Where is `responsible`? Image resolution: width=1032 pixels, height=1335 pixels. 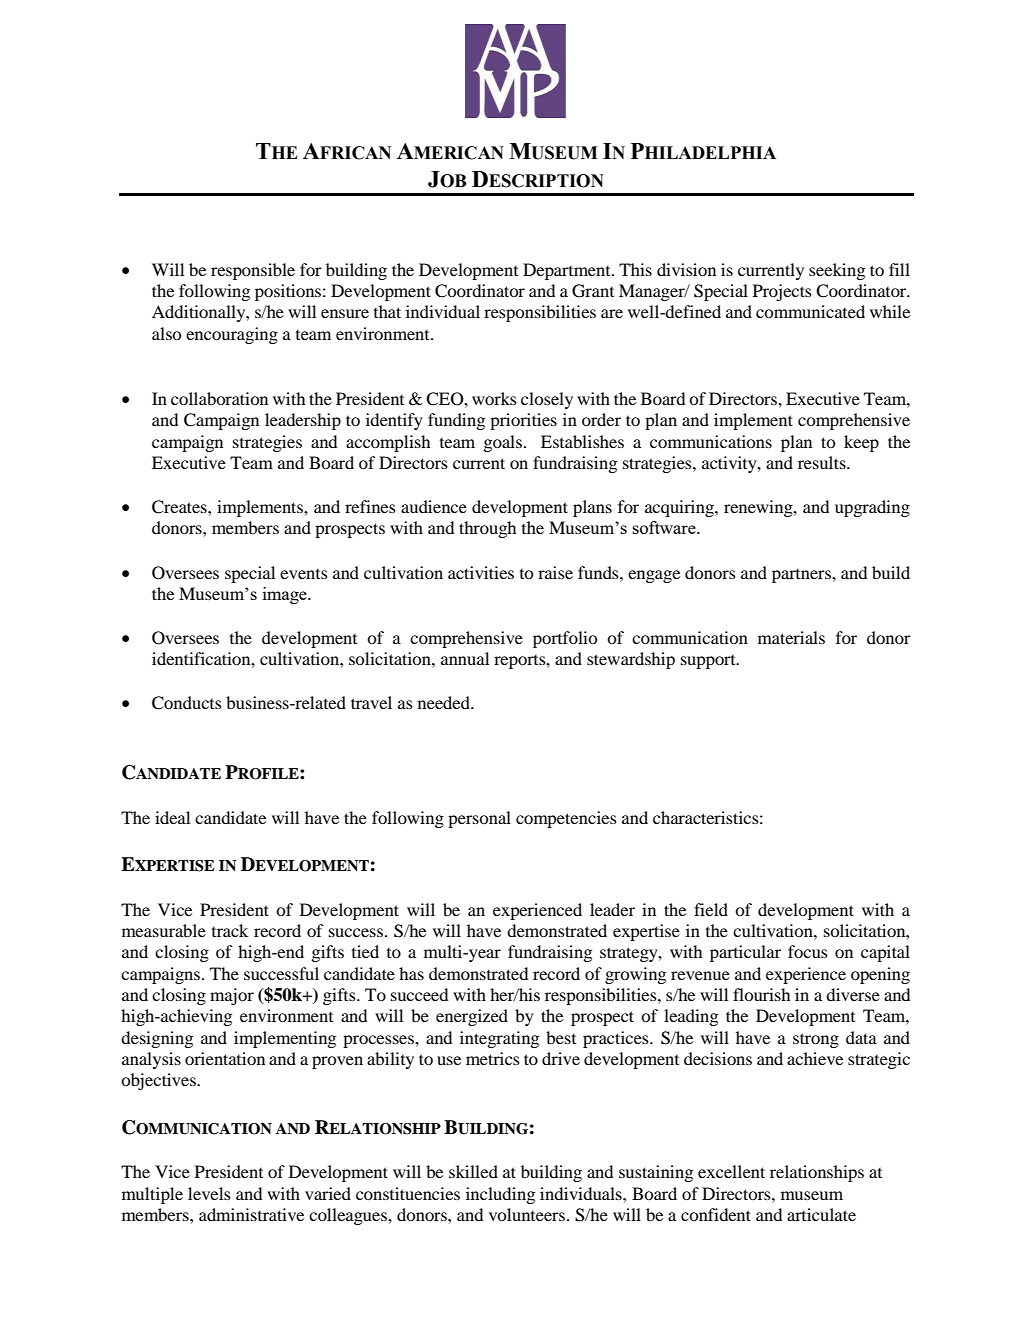
responsible is located at coordinates (253, 271).
